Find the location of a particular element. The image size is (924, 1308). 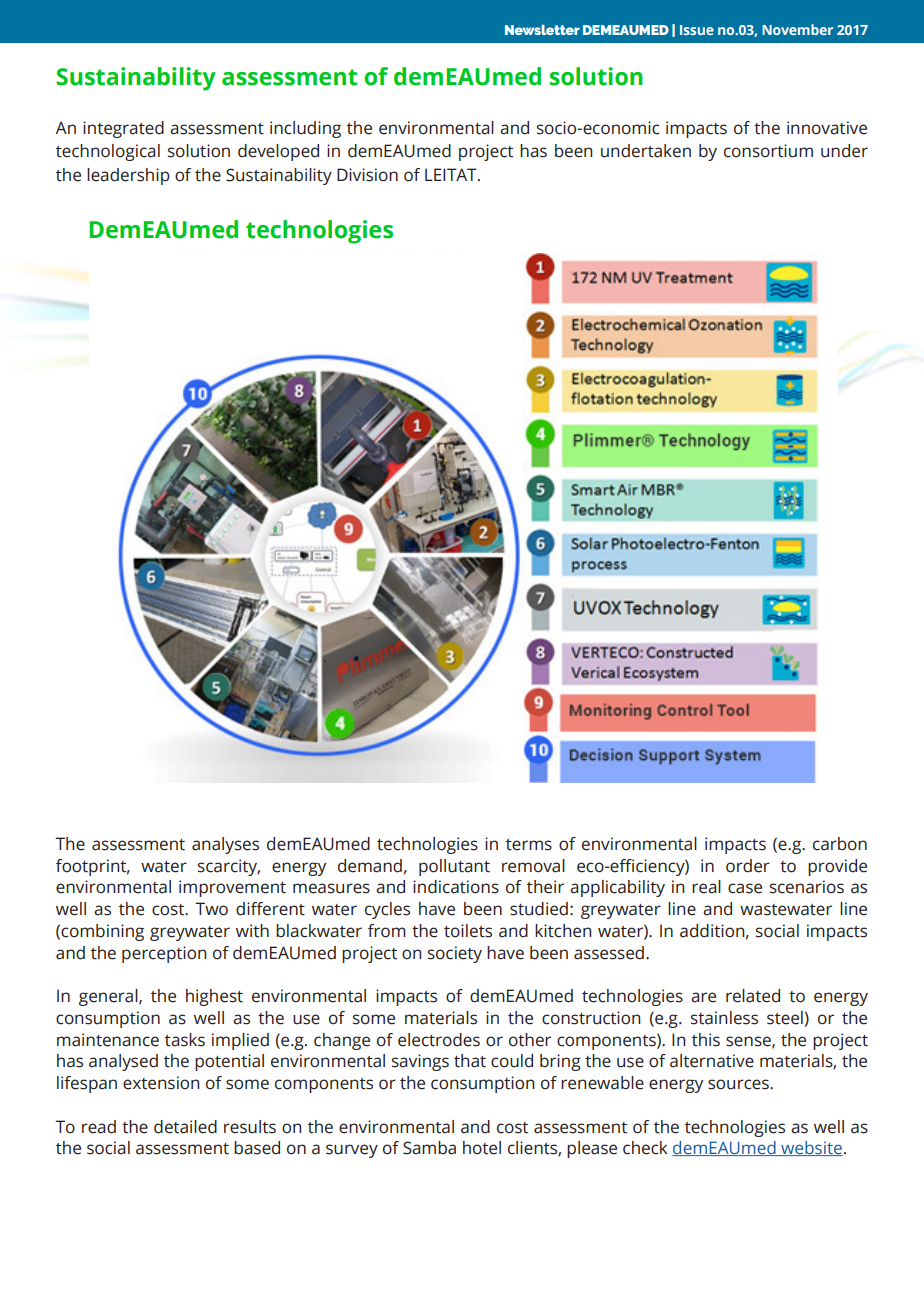

November is located at coordinates (797, 29).
